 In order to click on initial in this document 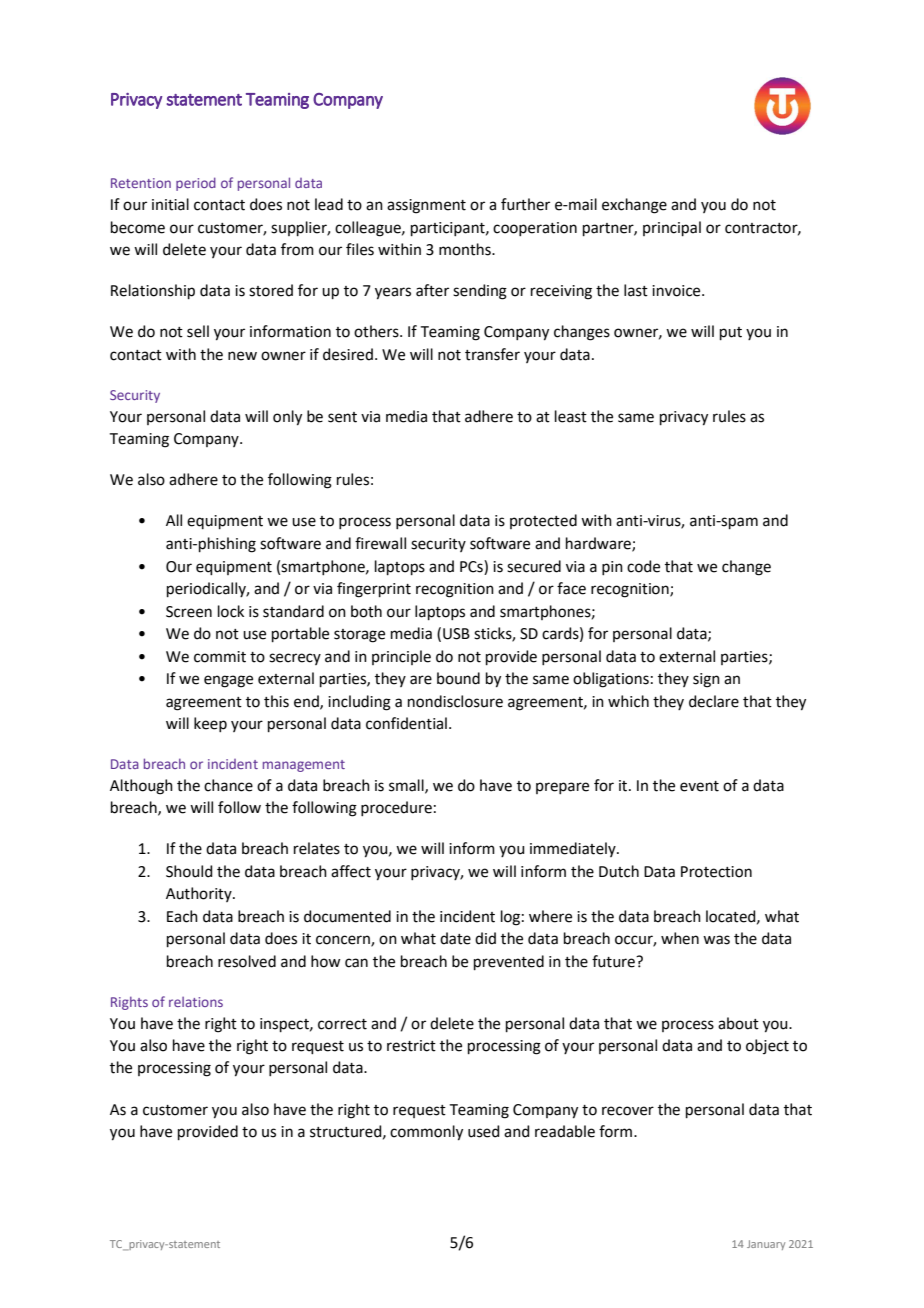, I will do `click(170, 204)`.
